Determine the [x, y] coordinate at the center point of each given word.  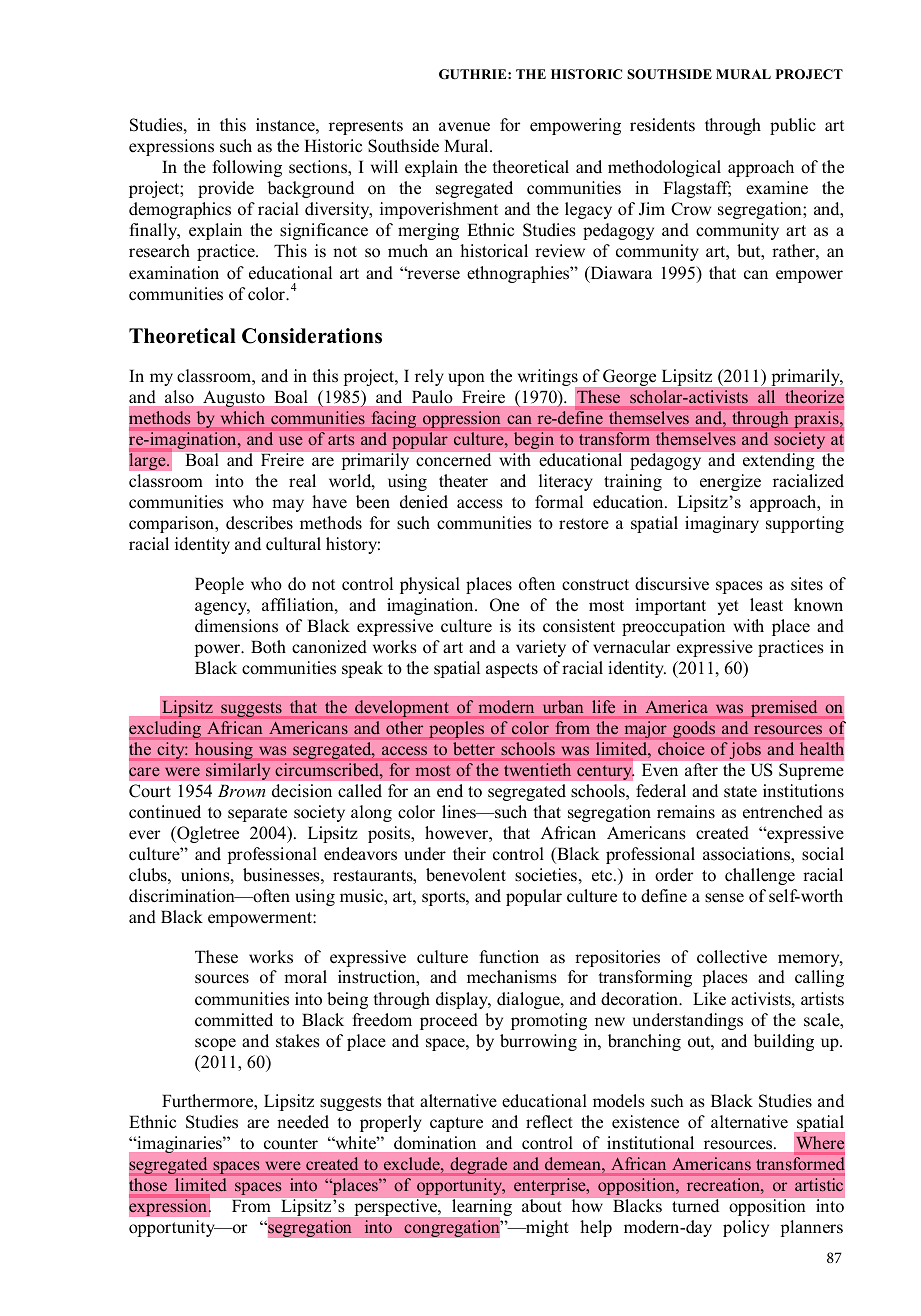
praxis [817, 419]
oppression [461, 419]
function [509, 957]
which [242, 417]
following [247, 168]
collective [732, 957]
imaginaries [179, 1144]
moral [305, 977]
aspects [512, 670]
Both [268, 647]
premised [784, 708]
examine [777, 188]
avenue [464, 127]
